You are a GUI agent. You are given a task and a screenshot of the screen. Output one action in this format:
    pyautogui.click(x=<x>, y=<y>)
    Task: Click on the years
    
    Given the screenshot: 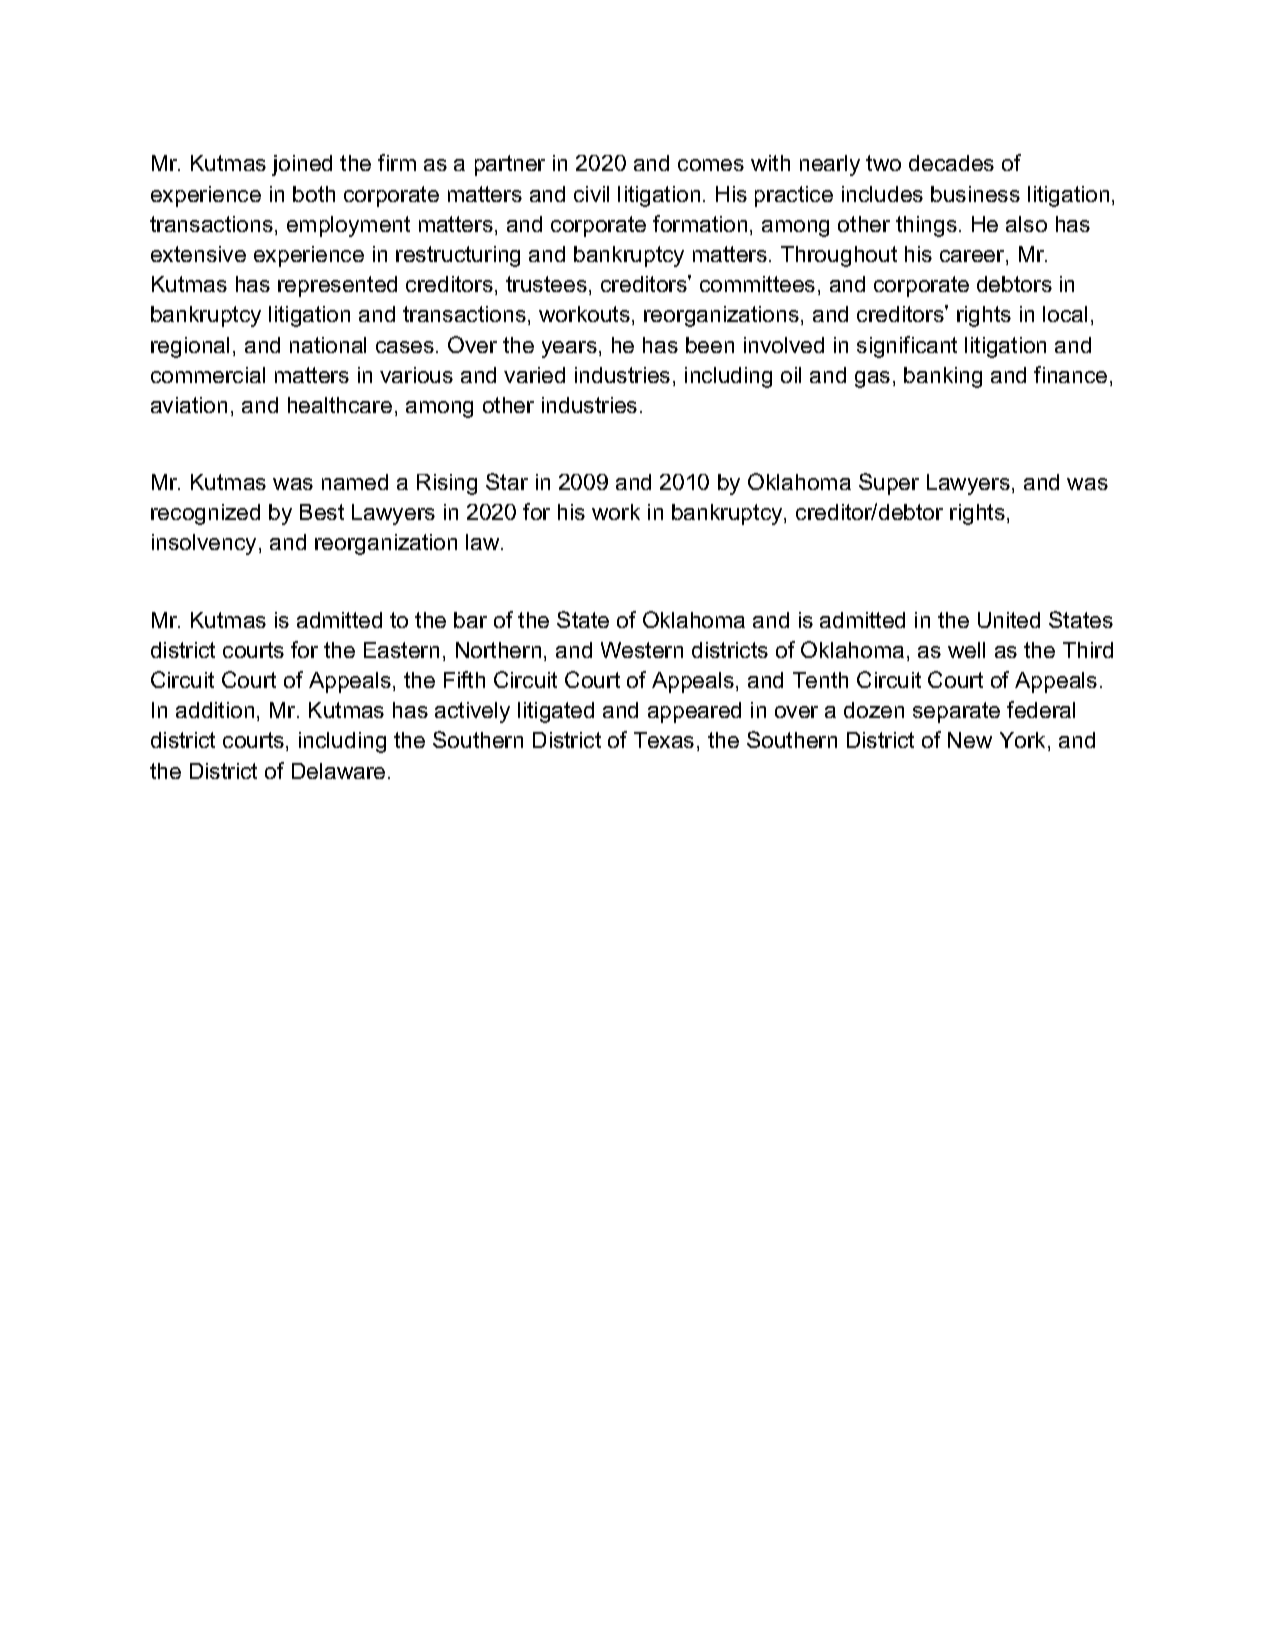 What is the action you would take?
    pyautogui.click(x=569, y=349)
